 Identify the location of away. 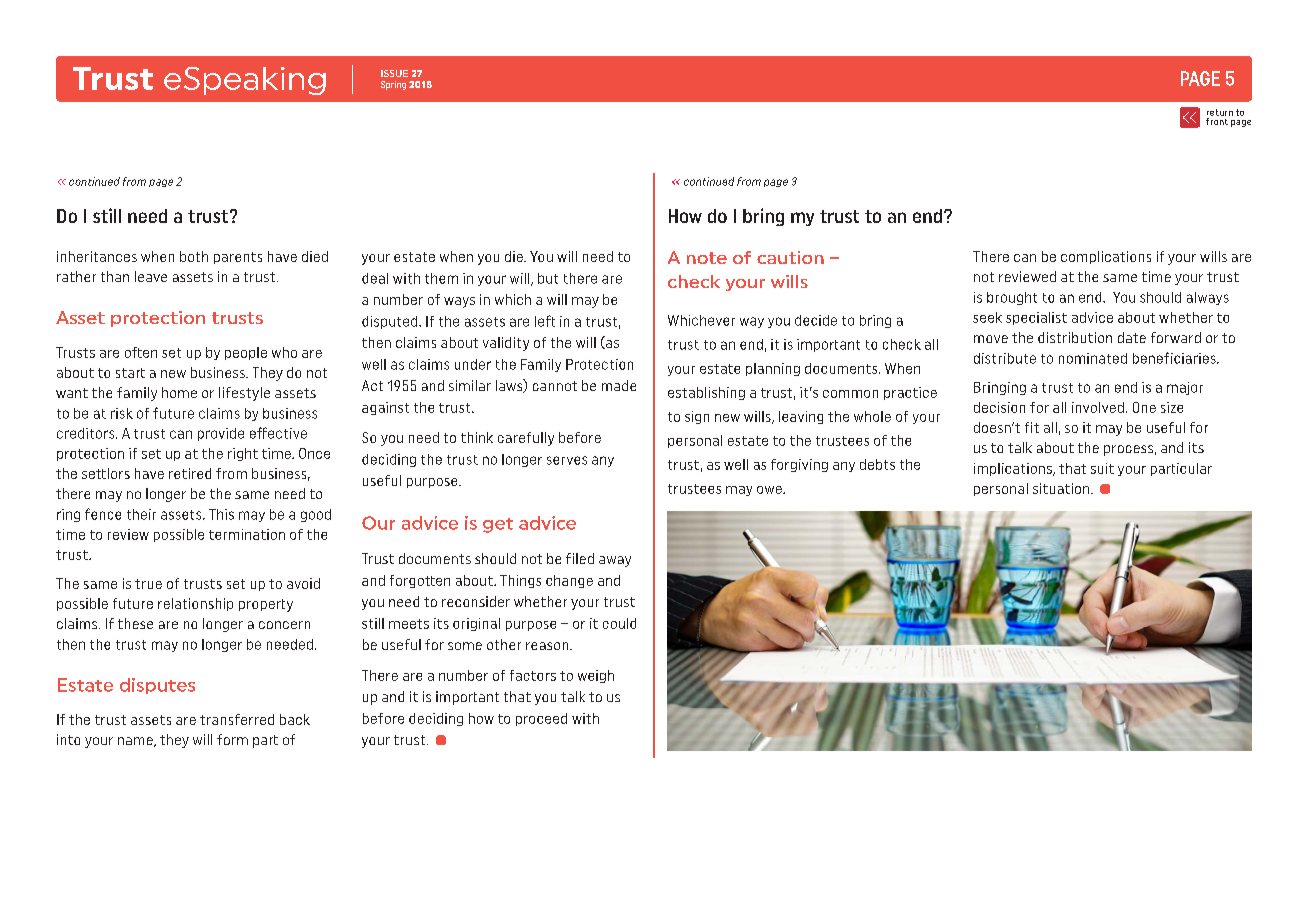
(615, 561).
